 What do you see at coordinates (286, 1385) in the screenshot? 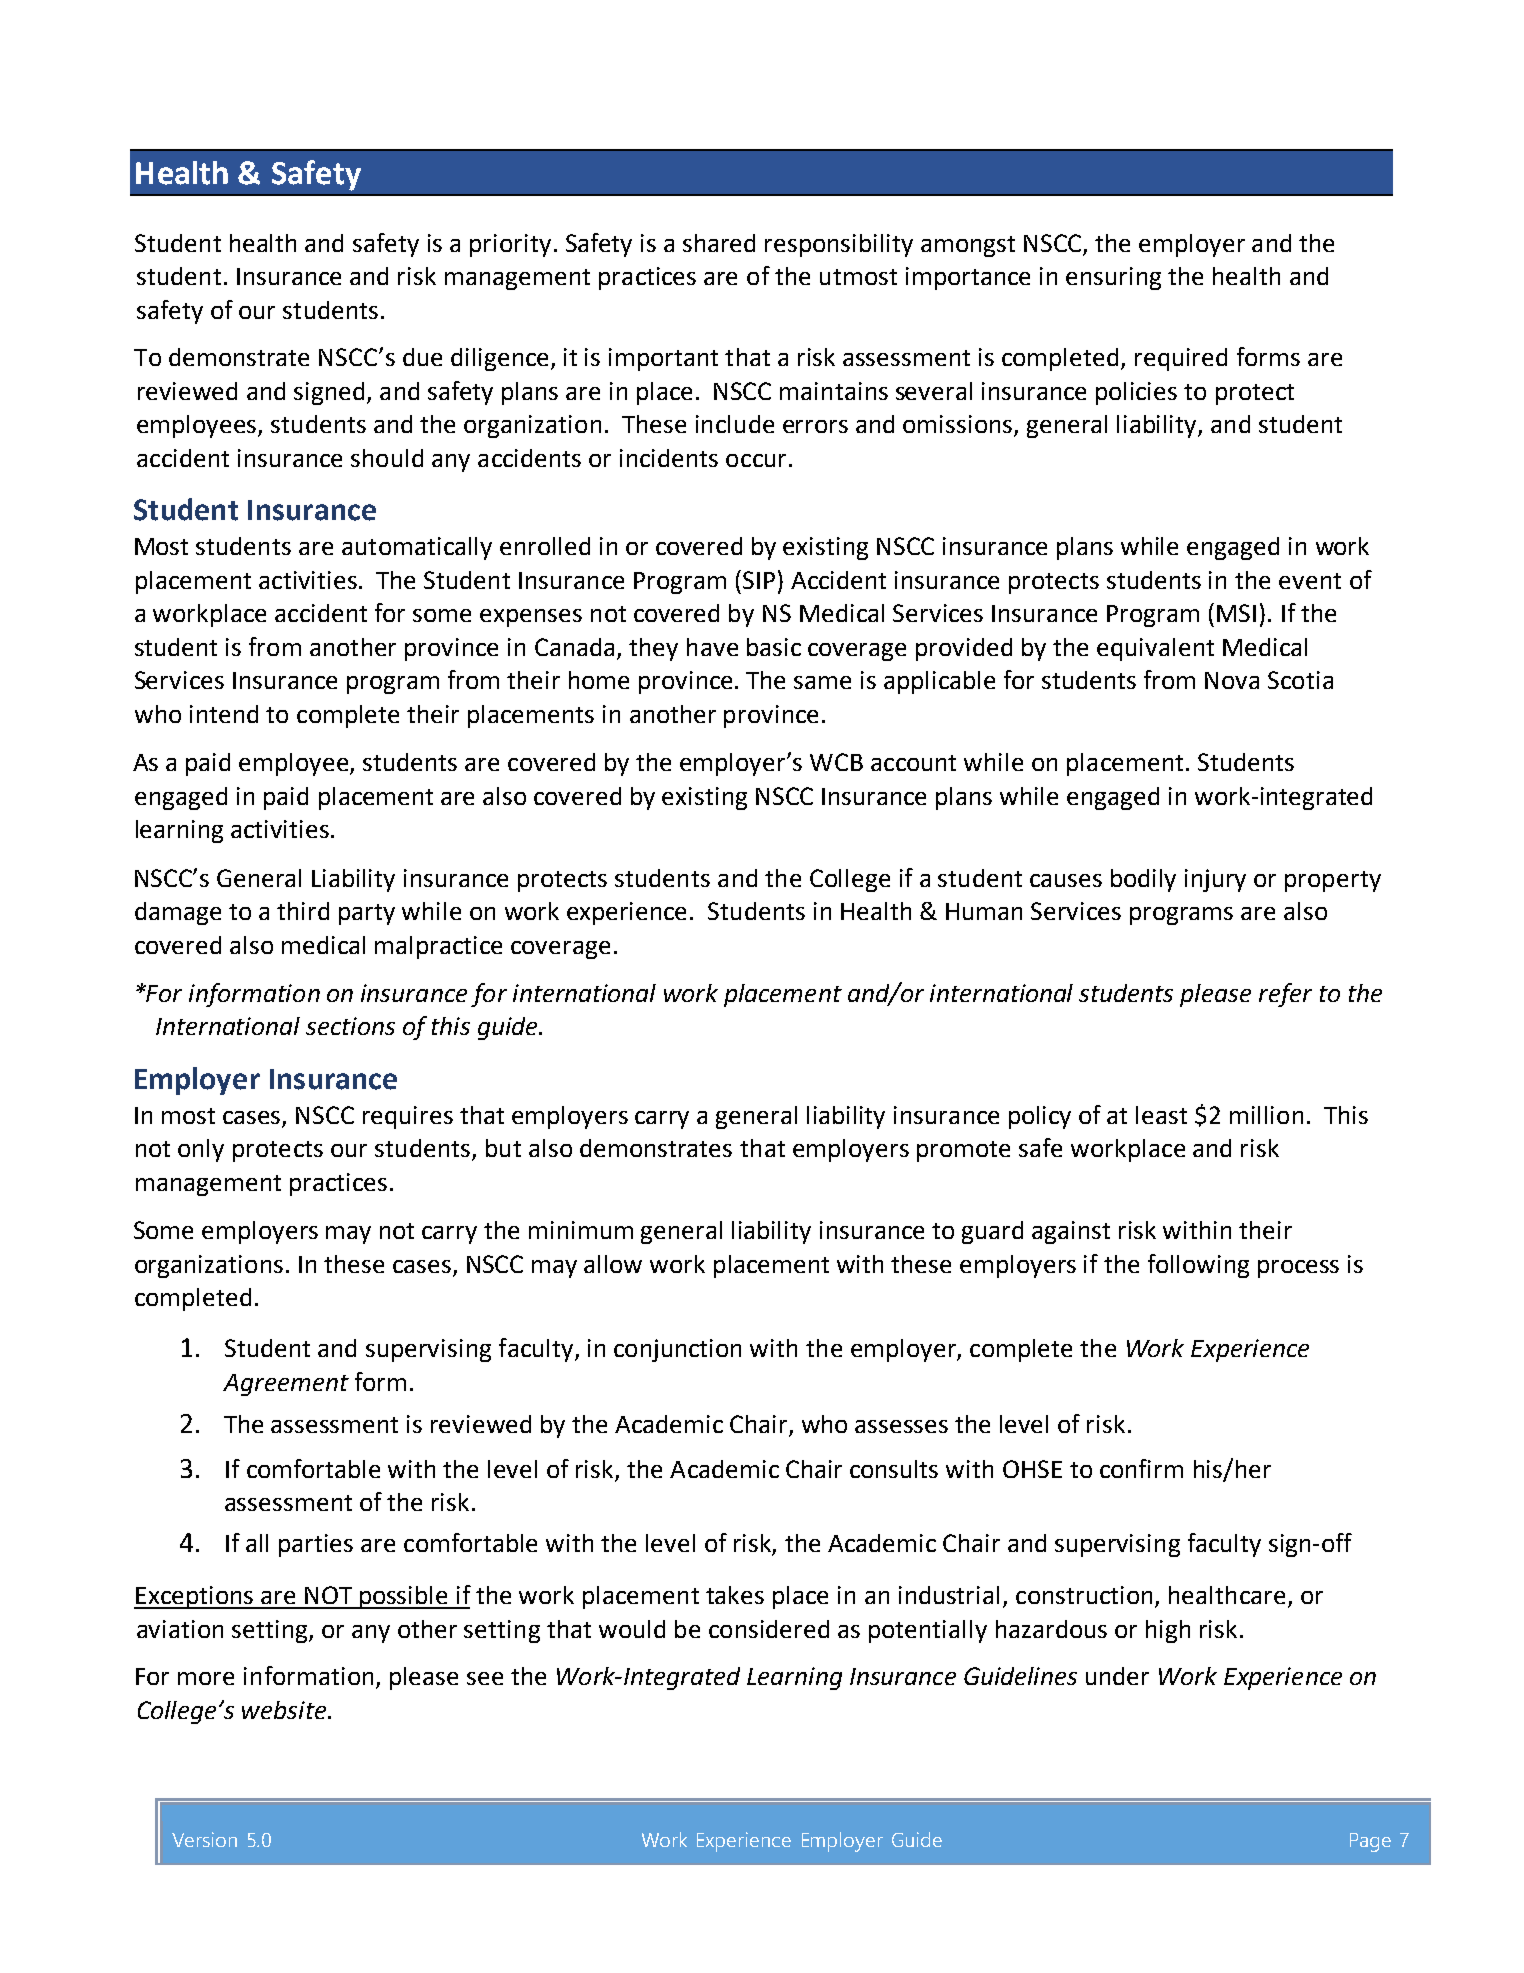
I see `Agreement` at bounding box center [286, 1385].
